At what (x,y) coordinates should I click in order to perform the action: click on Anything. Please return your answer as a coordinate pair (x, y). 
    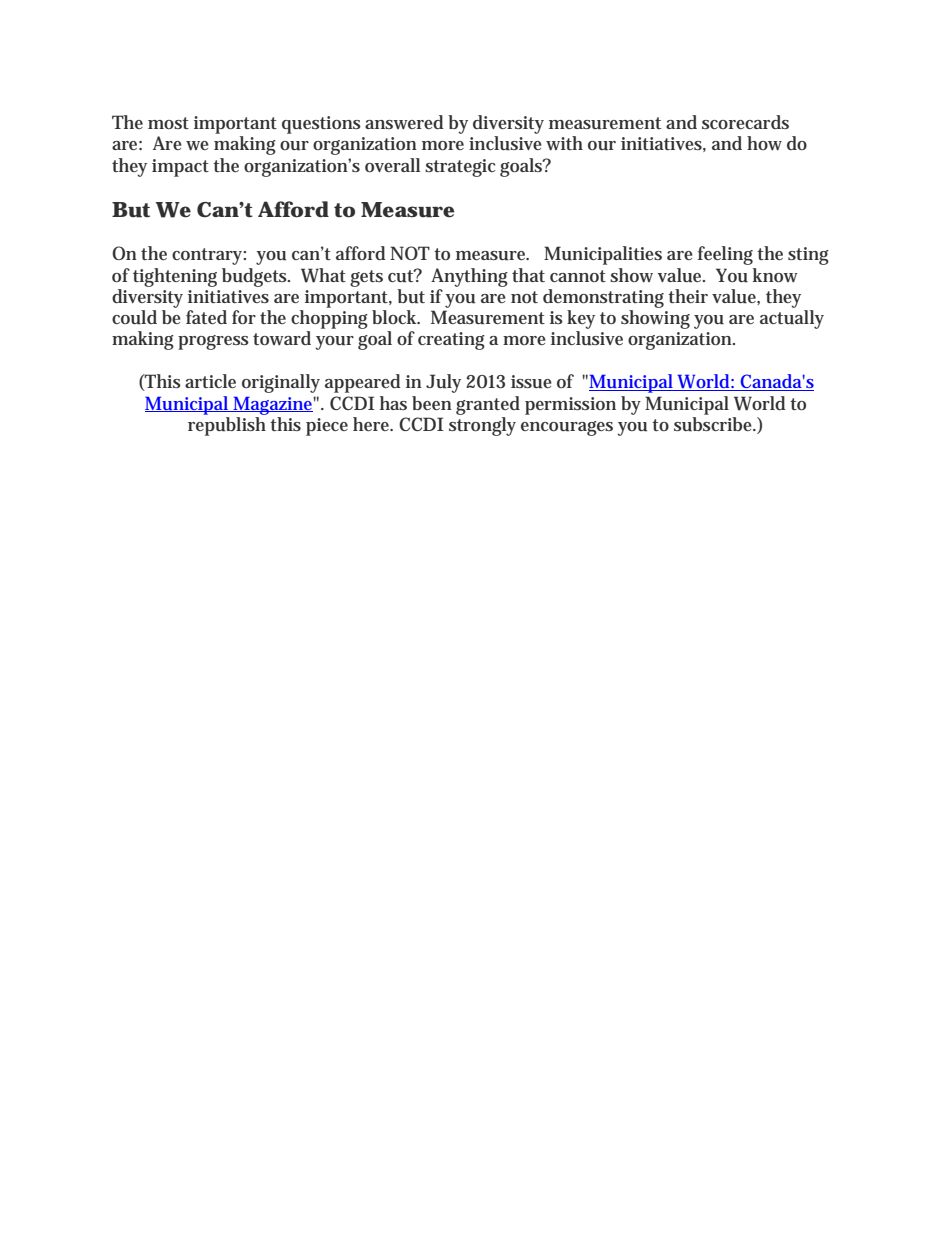
    Looking at the image, I should click on (469, 277).
